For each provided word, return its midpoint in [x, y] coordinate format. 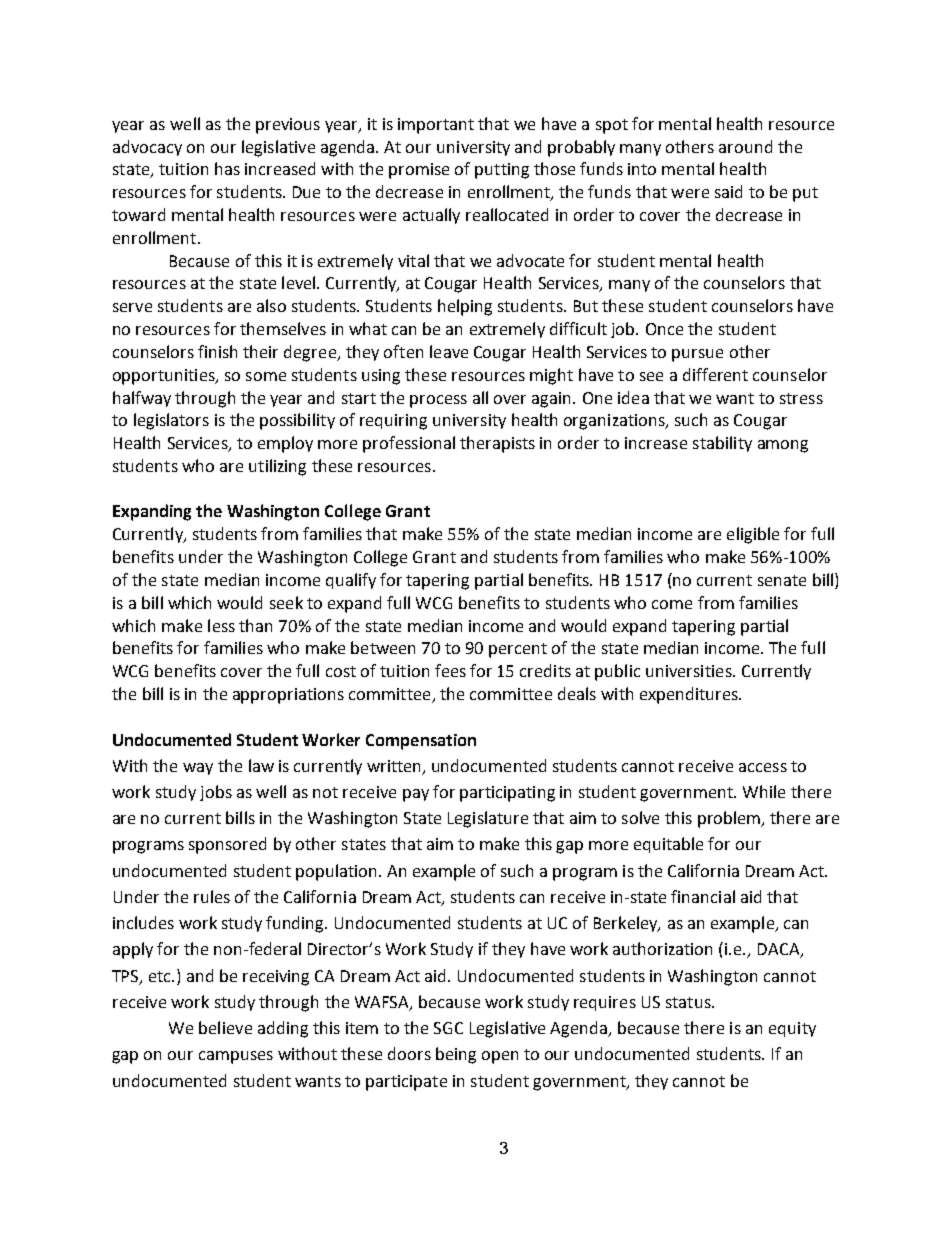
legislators [171, 421]
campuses [236, 1057]
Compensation [421, 742]
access [763, 767]
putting [502, 171]
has [227, 168]
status [689, 1002]
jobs [216, 793]
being [456, 1055]
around [745, 146]
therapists [497, 444]
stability [722, 444]
